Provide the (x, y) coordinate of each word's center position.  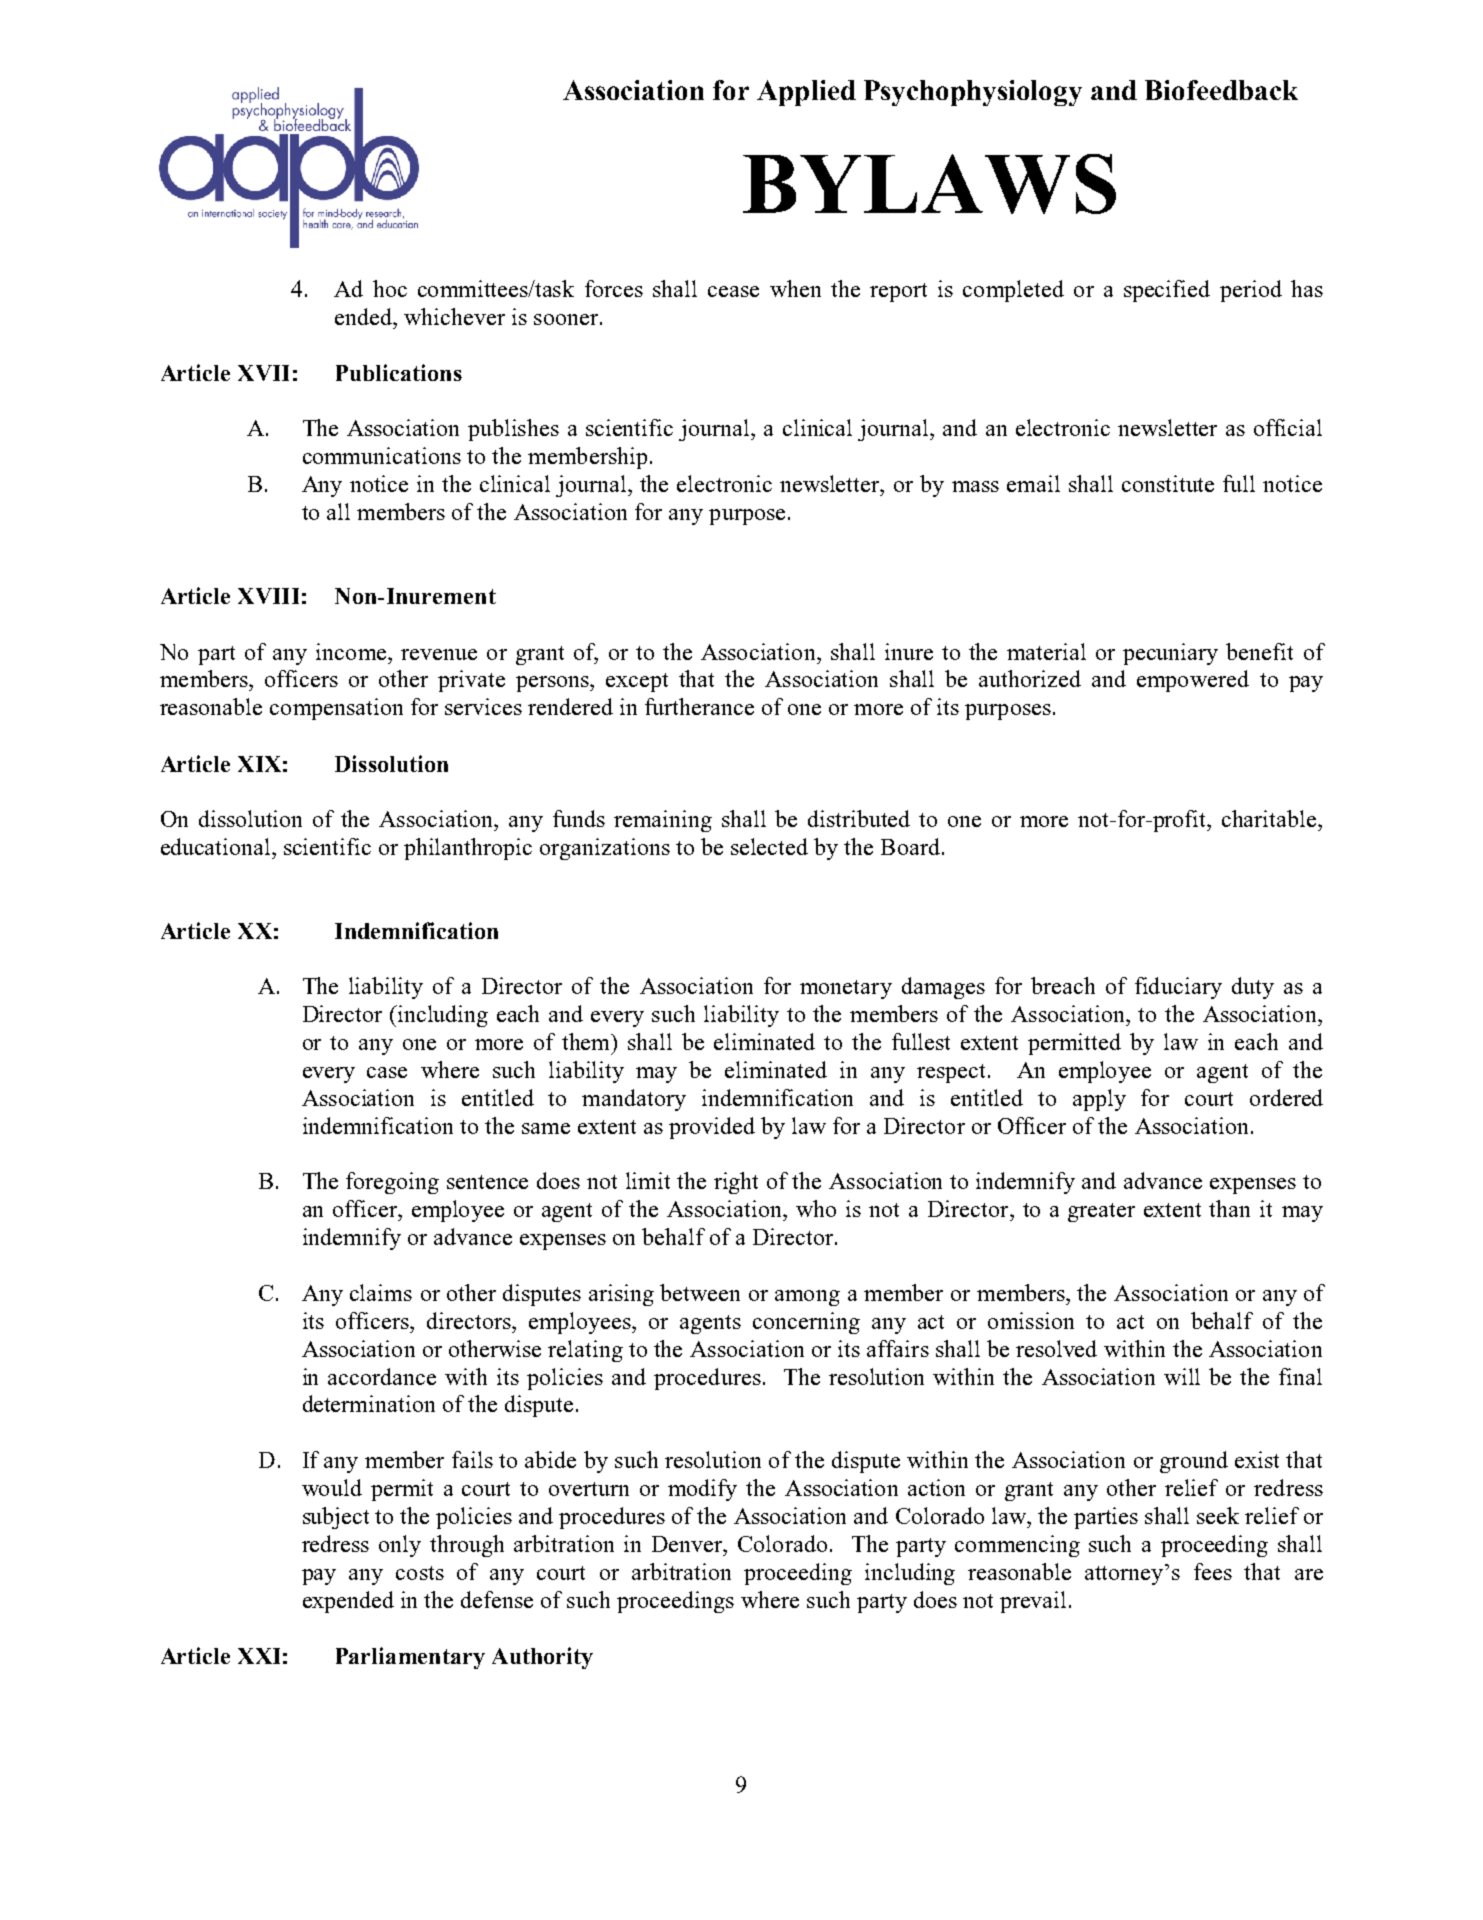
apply (1099, 1100)
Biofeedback (1221, 90)
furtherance (699, 706)
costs (420, 1573)
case (387, 1072)
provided (712, 1128)
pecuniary (1170, 654)
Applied (806, 93)
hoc (390, 288)
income (351, 651)
